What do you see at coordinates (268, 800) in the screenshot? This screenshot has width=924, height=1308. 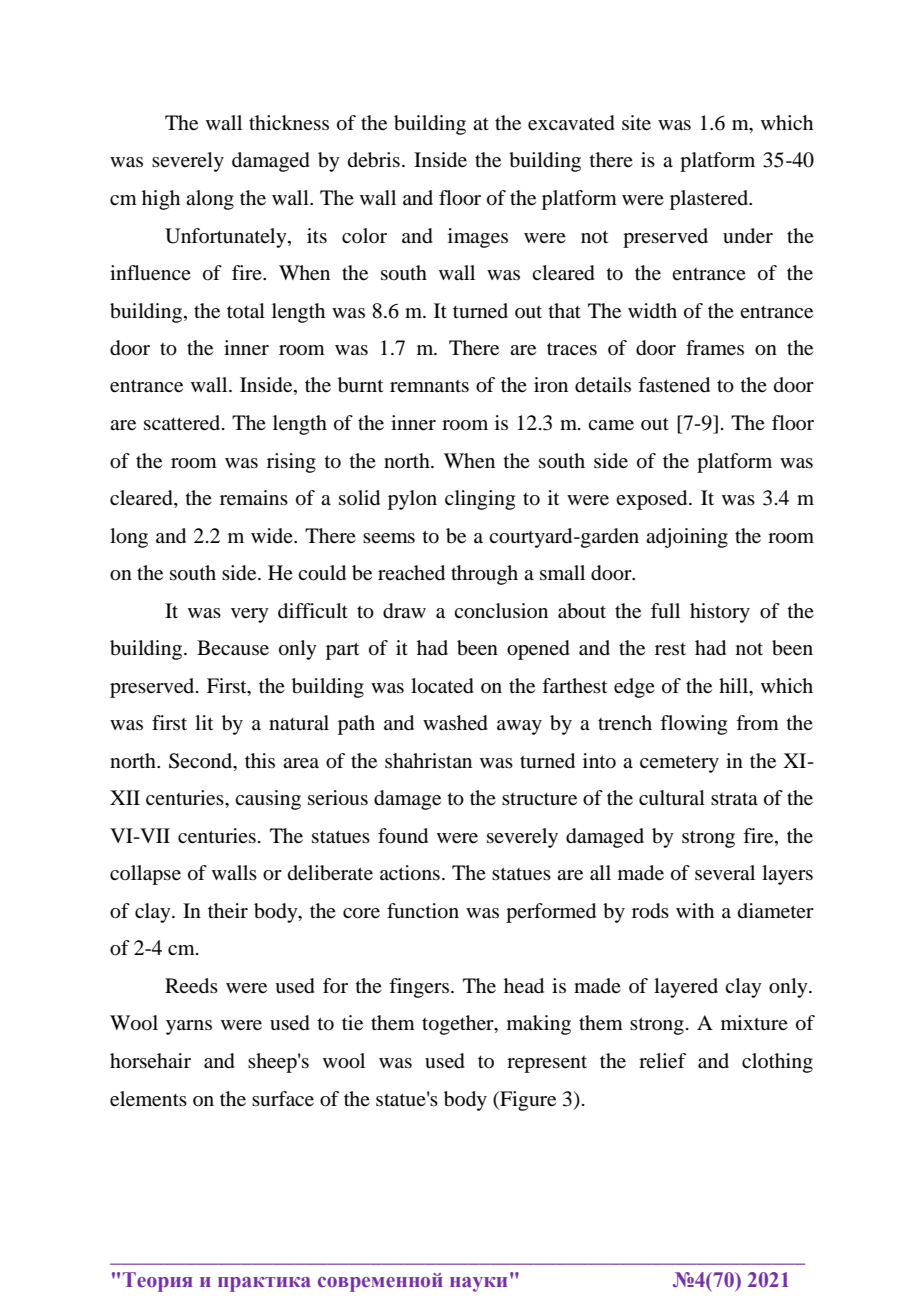 I see `causing` at bounding box center [268, 800].
